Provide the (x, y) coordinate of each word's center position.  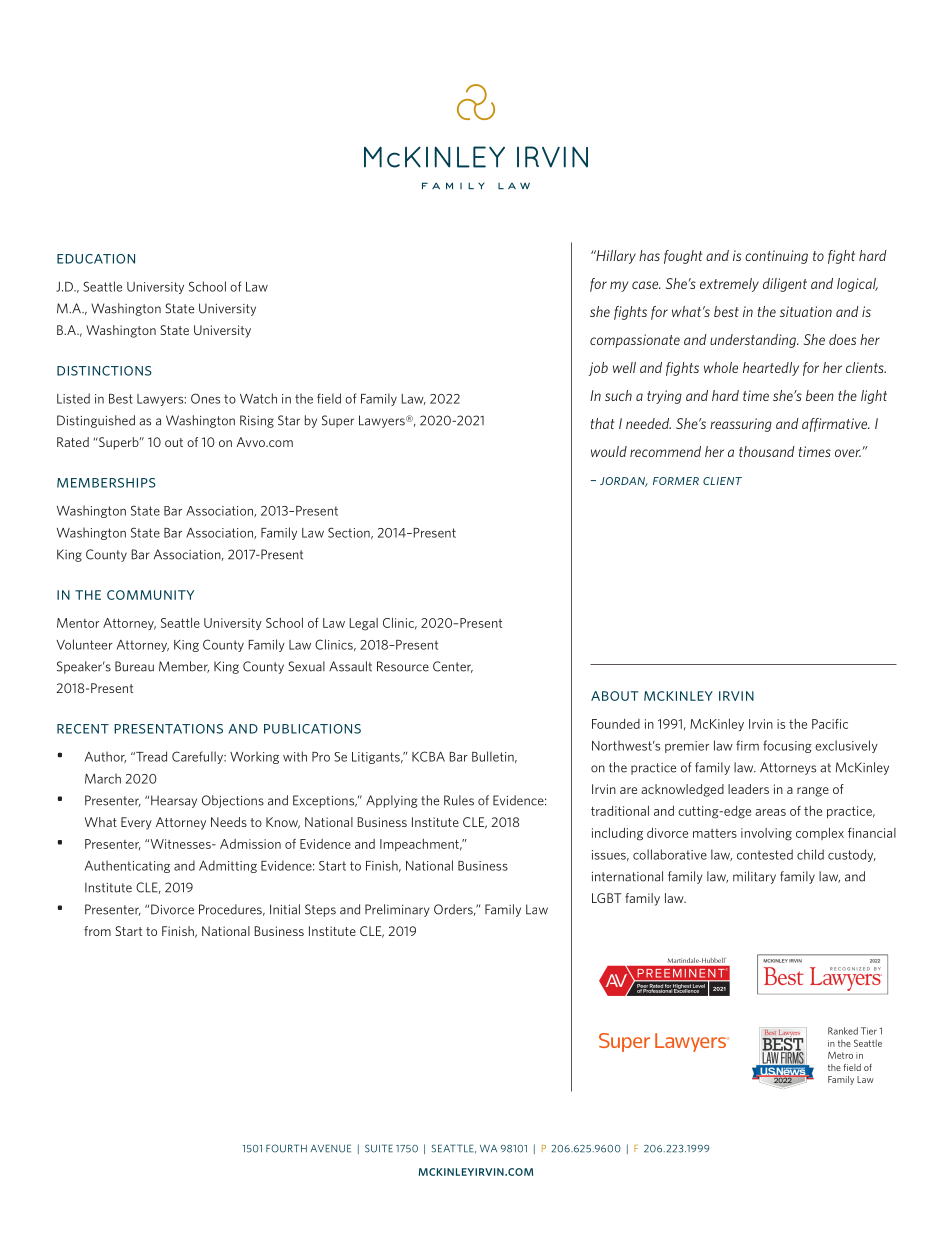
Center (453, 667)
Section (350, 533)
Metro (840, 1055)
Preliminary (397, 910)
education (96, 259)
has (649, 255)
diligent (785, 285)
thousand (767, 451)
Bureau (134, 666)
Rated (73, 442)
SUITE (379, 1148)
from (97, 931)
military (754, 877)
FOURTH (286, 1148)
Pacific (830, 724)
